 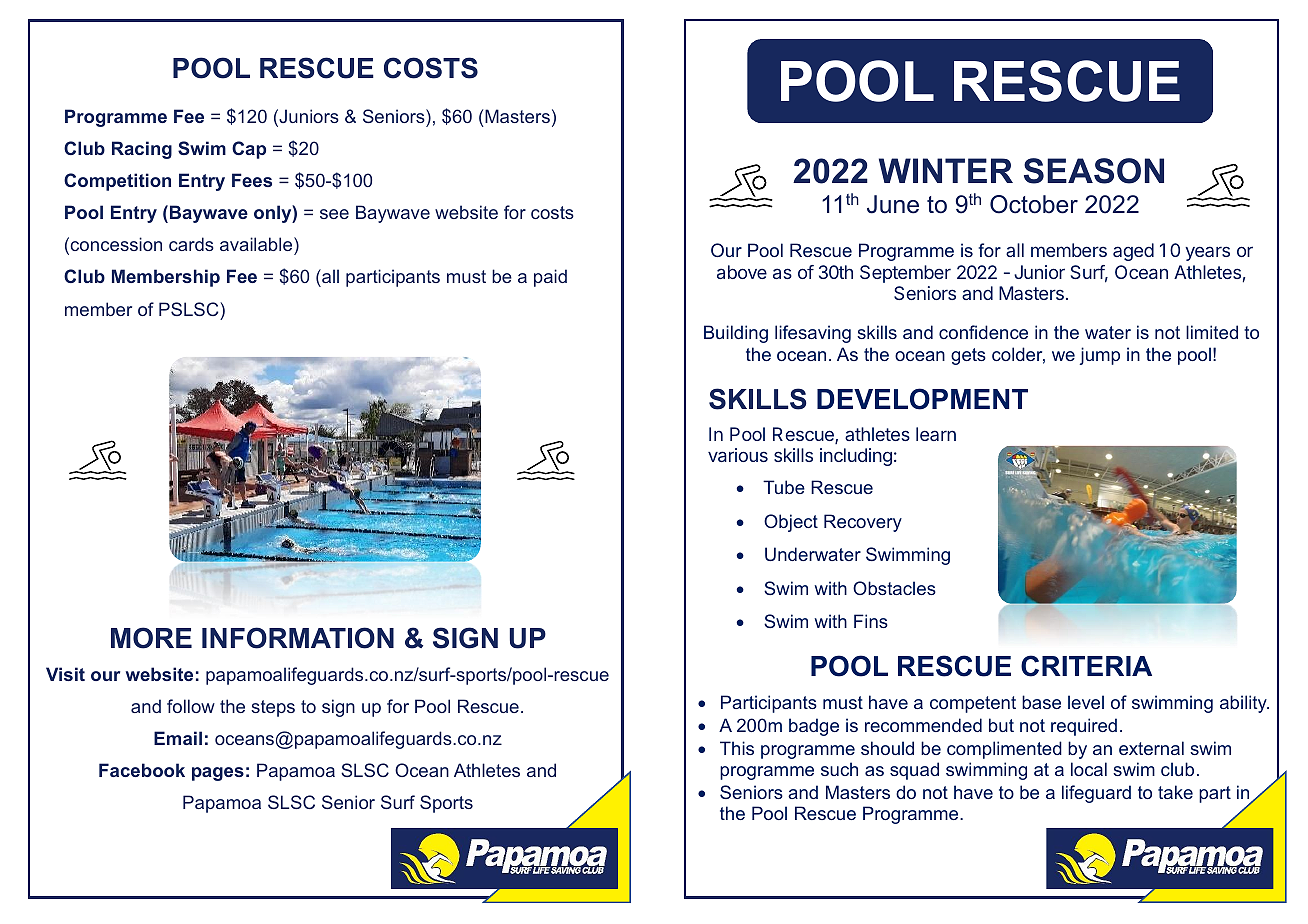 What do you see at coordinates (871, 621) in the document?
I see `Fins` at bounding box center [871, 621].
